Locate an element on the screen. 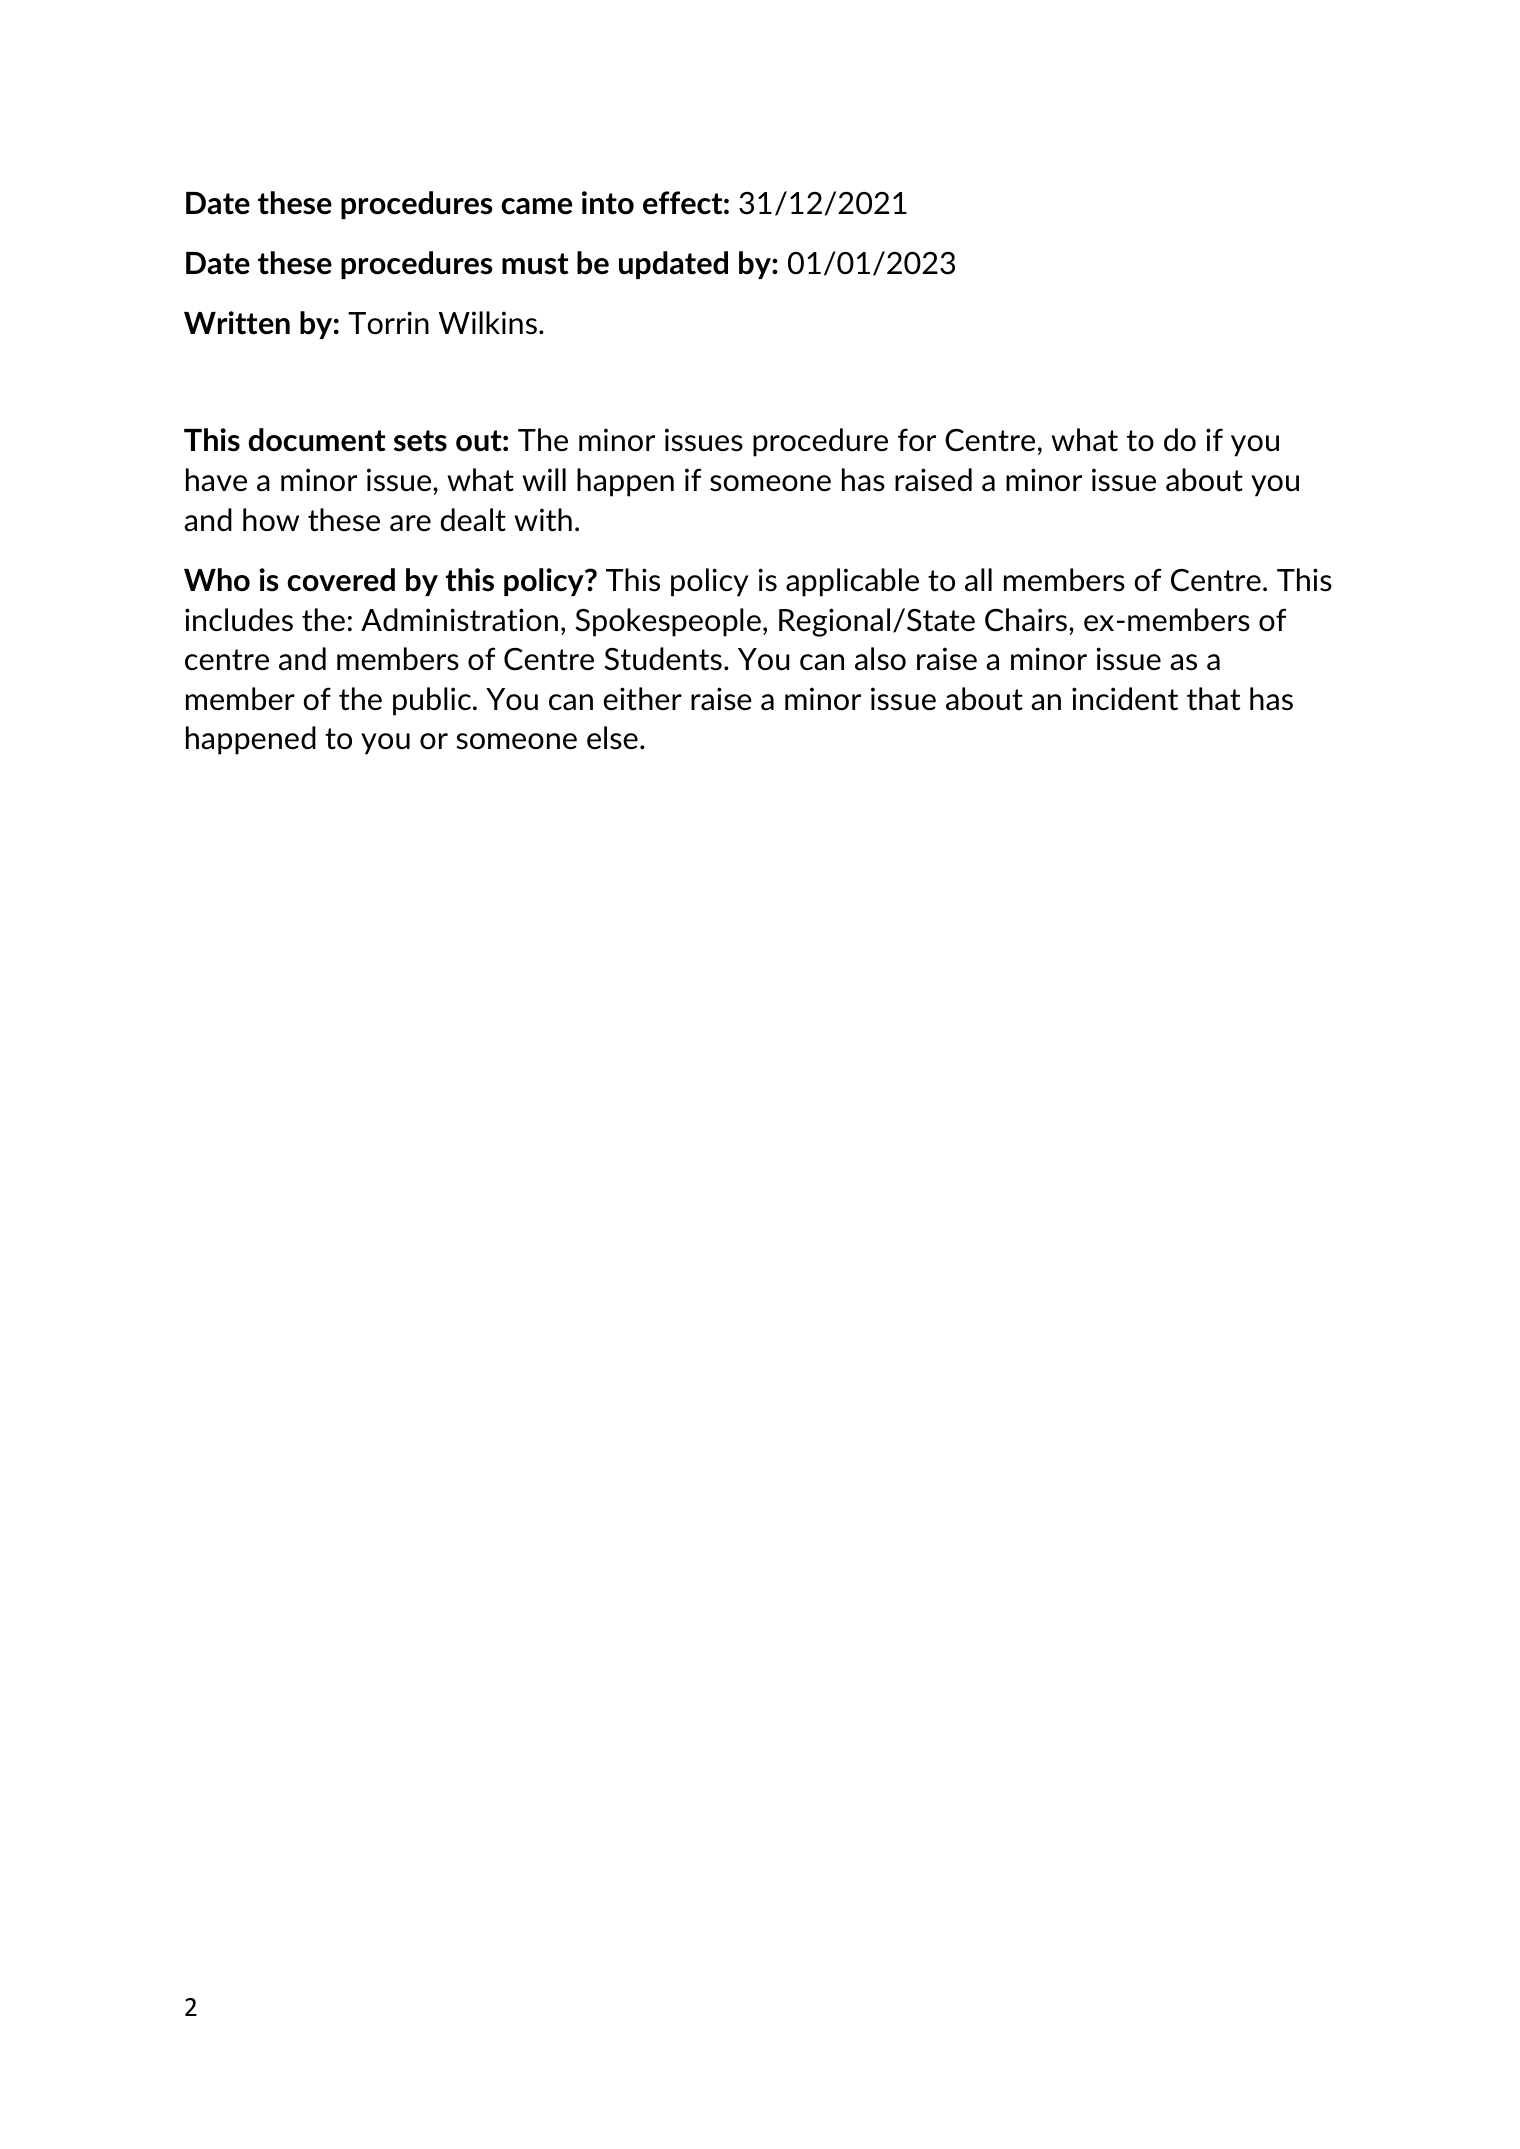 Image resolution: width=1520 pixels, height=2149 pixels. incident is located at coordinates (1125, 699).
